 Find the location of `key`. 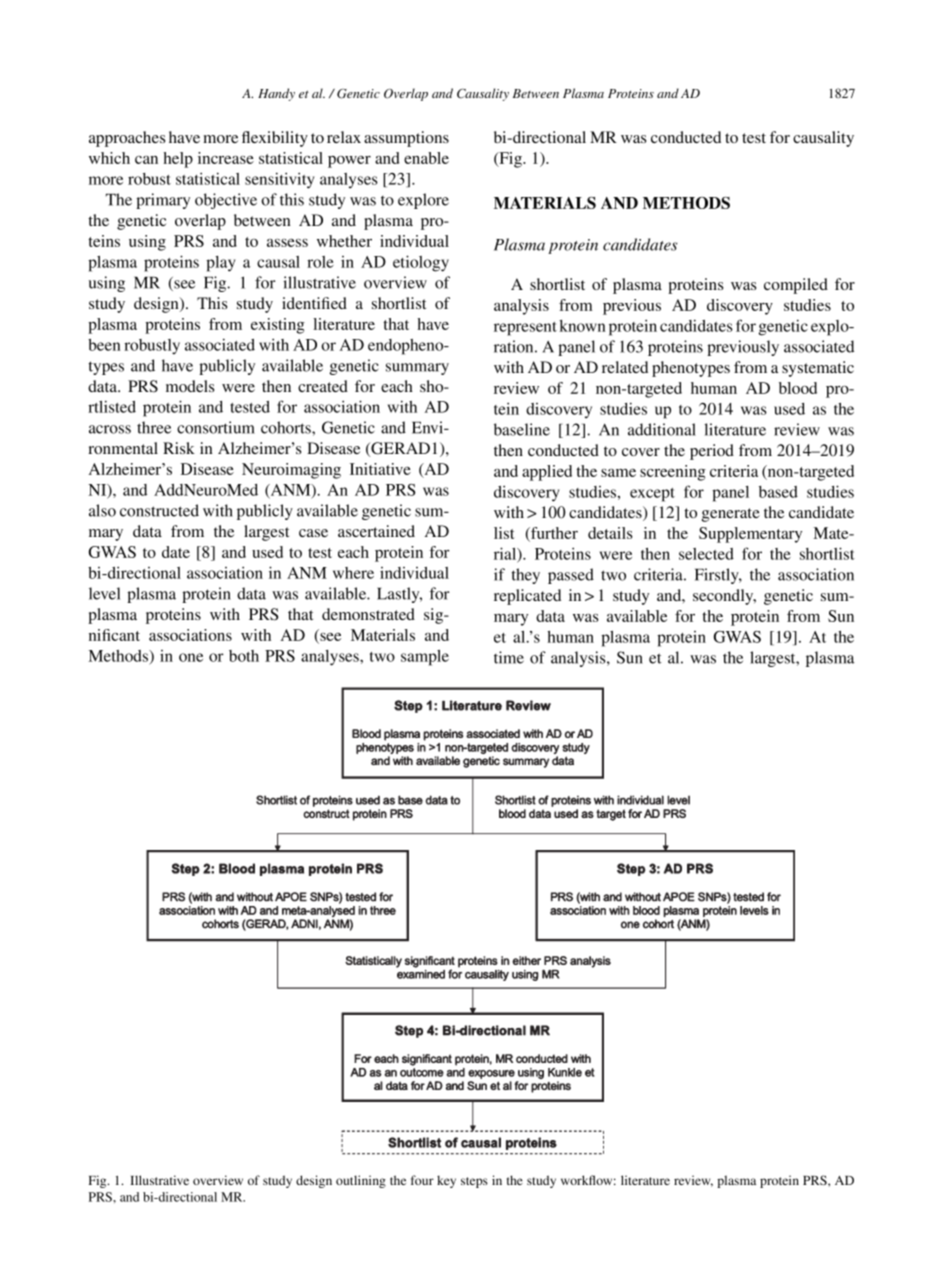

key is located at coordinates (446, 1181).
